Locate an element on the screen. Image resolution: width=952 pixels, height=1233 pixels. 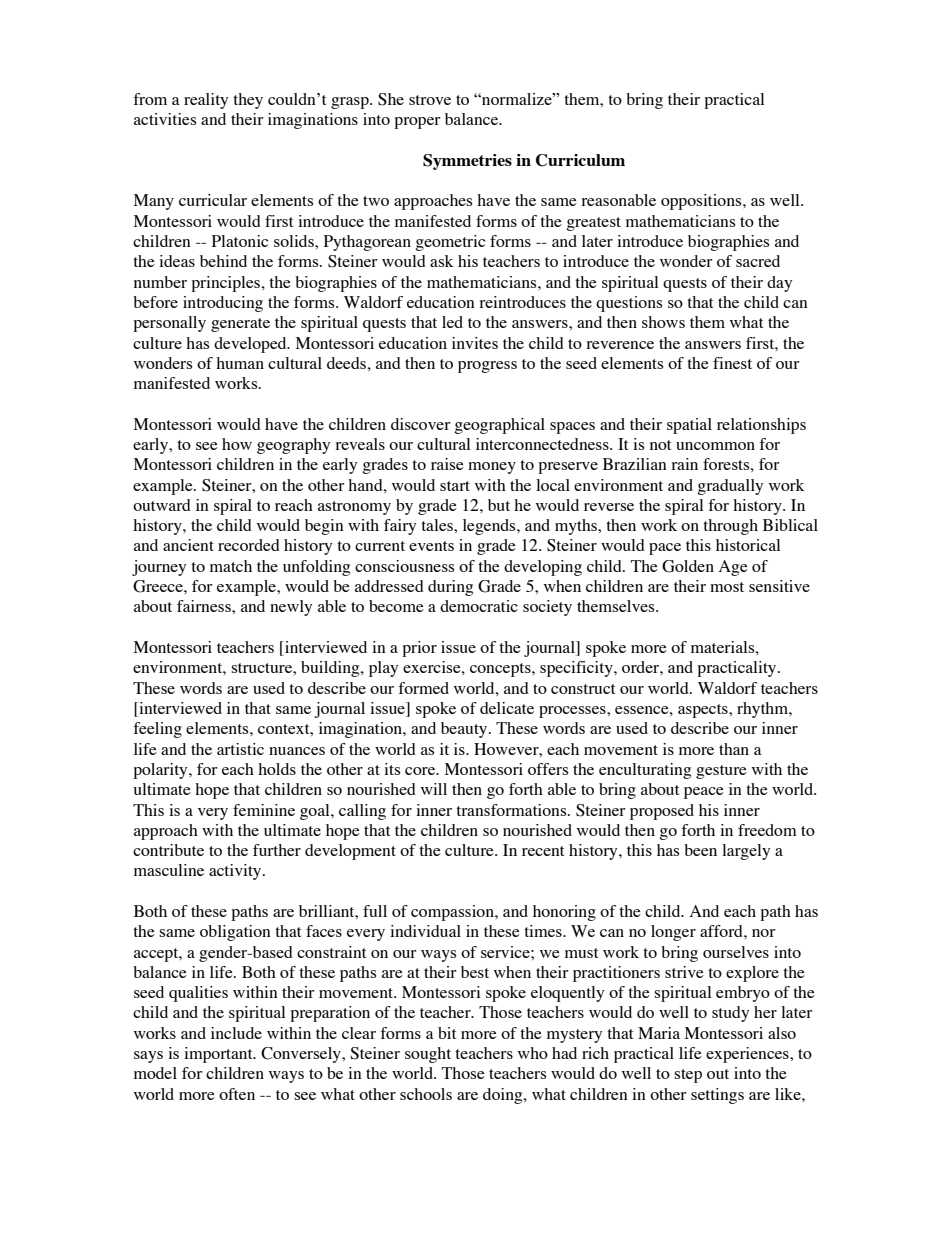
than is located at coordinates (734, 749).
